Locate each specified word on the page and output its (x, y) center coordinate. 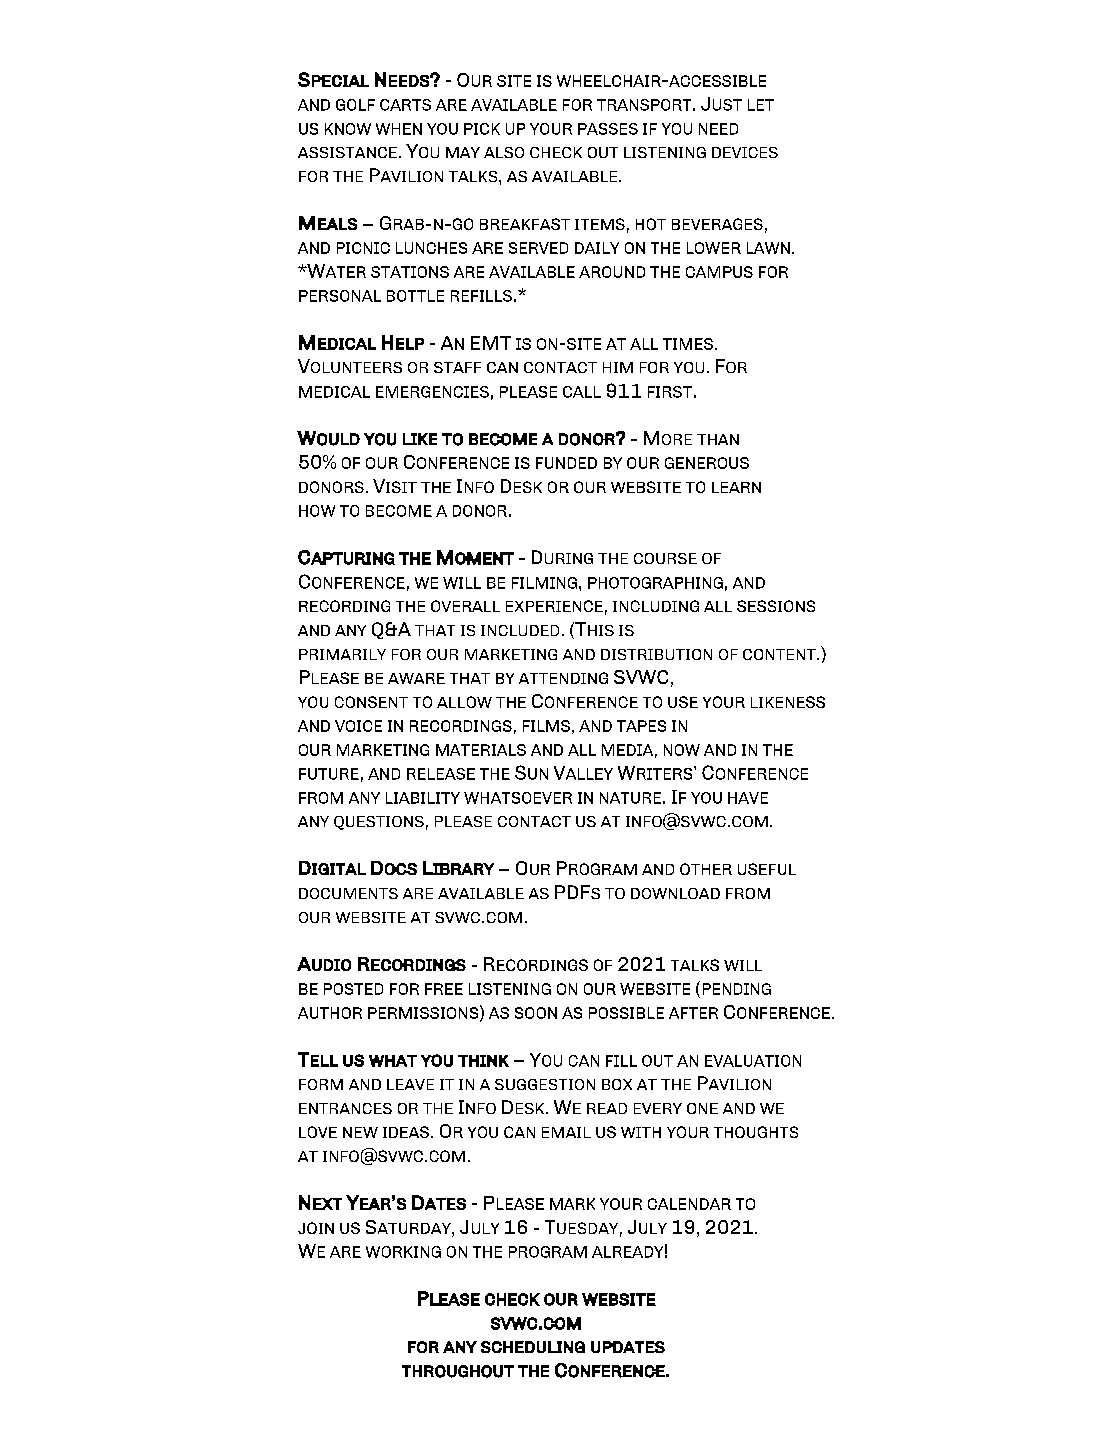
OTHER (706, 869)
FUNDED (566, 463)
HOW (317, 511)
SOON (536, 1013)
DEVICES (745, 152)
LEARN (736, 487)
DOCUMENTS (348, 893)
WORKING (403, 1252)
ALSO (504, 152)
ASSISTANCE (347, 152)
